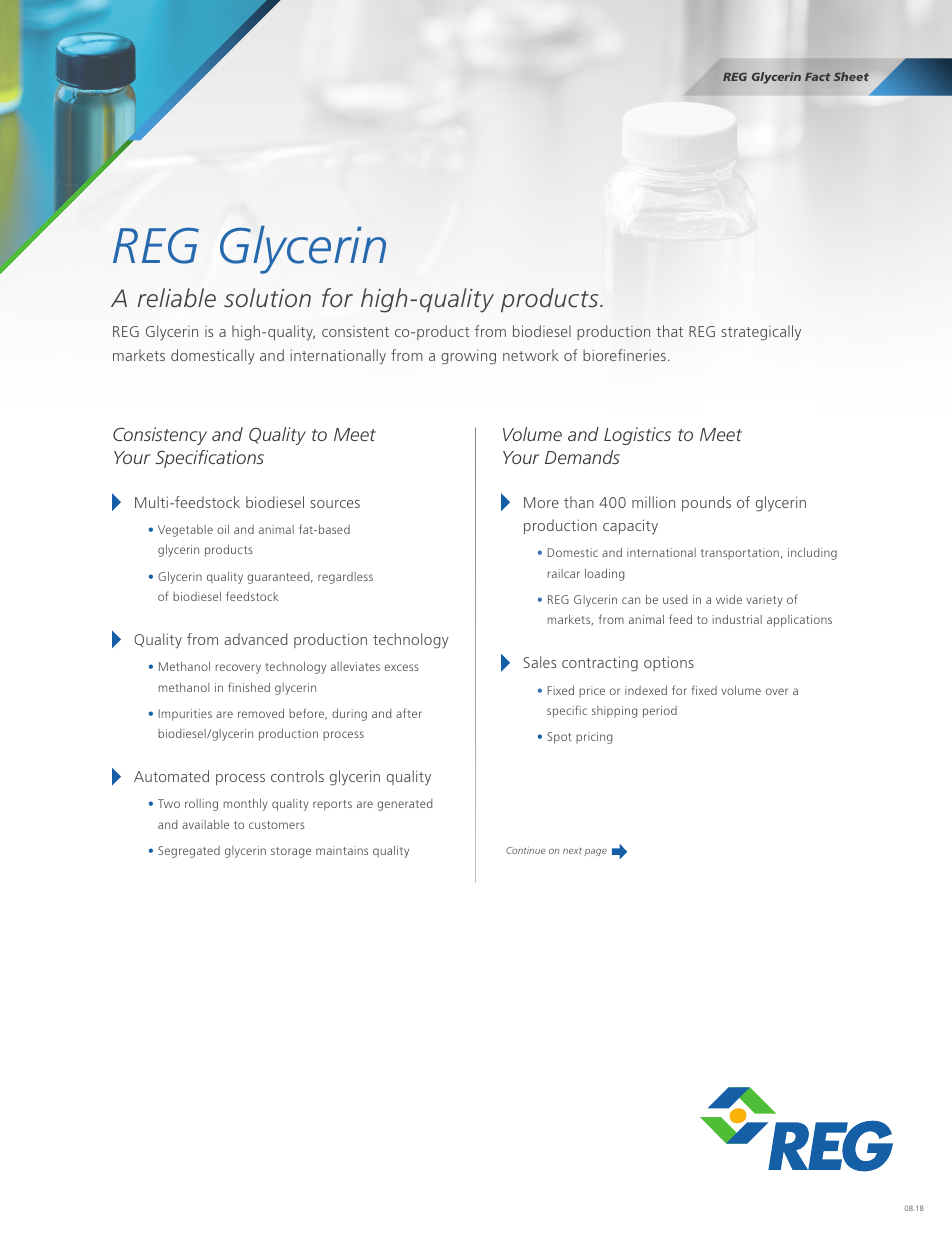  What do you see at coordinates (706, 503) in the page?
I see `pounds` at bounding box center [706, 503].
